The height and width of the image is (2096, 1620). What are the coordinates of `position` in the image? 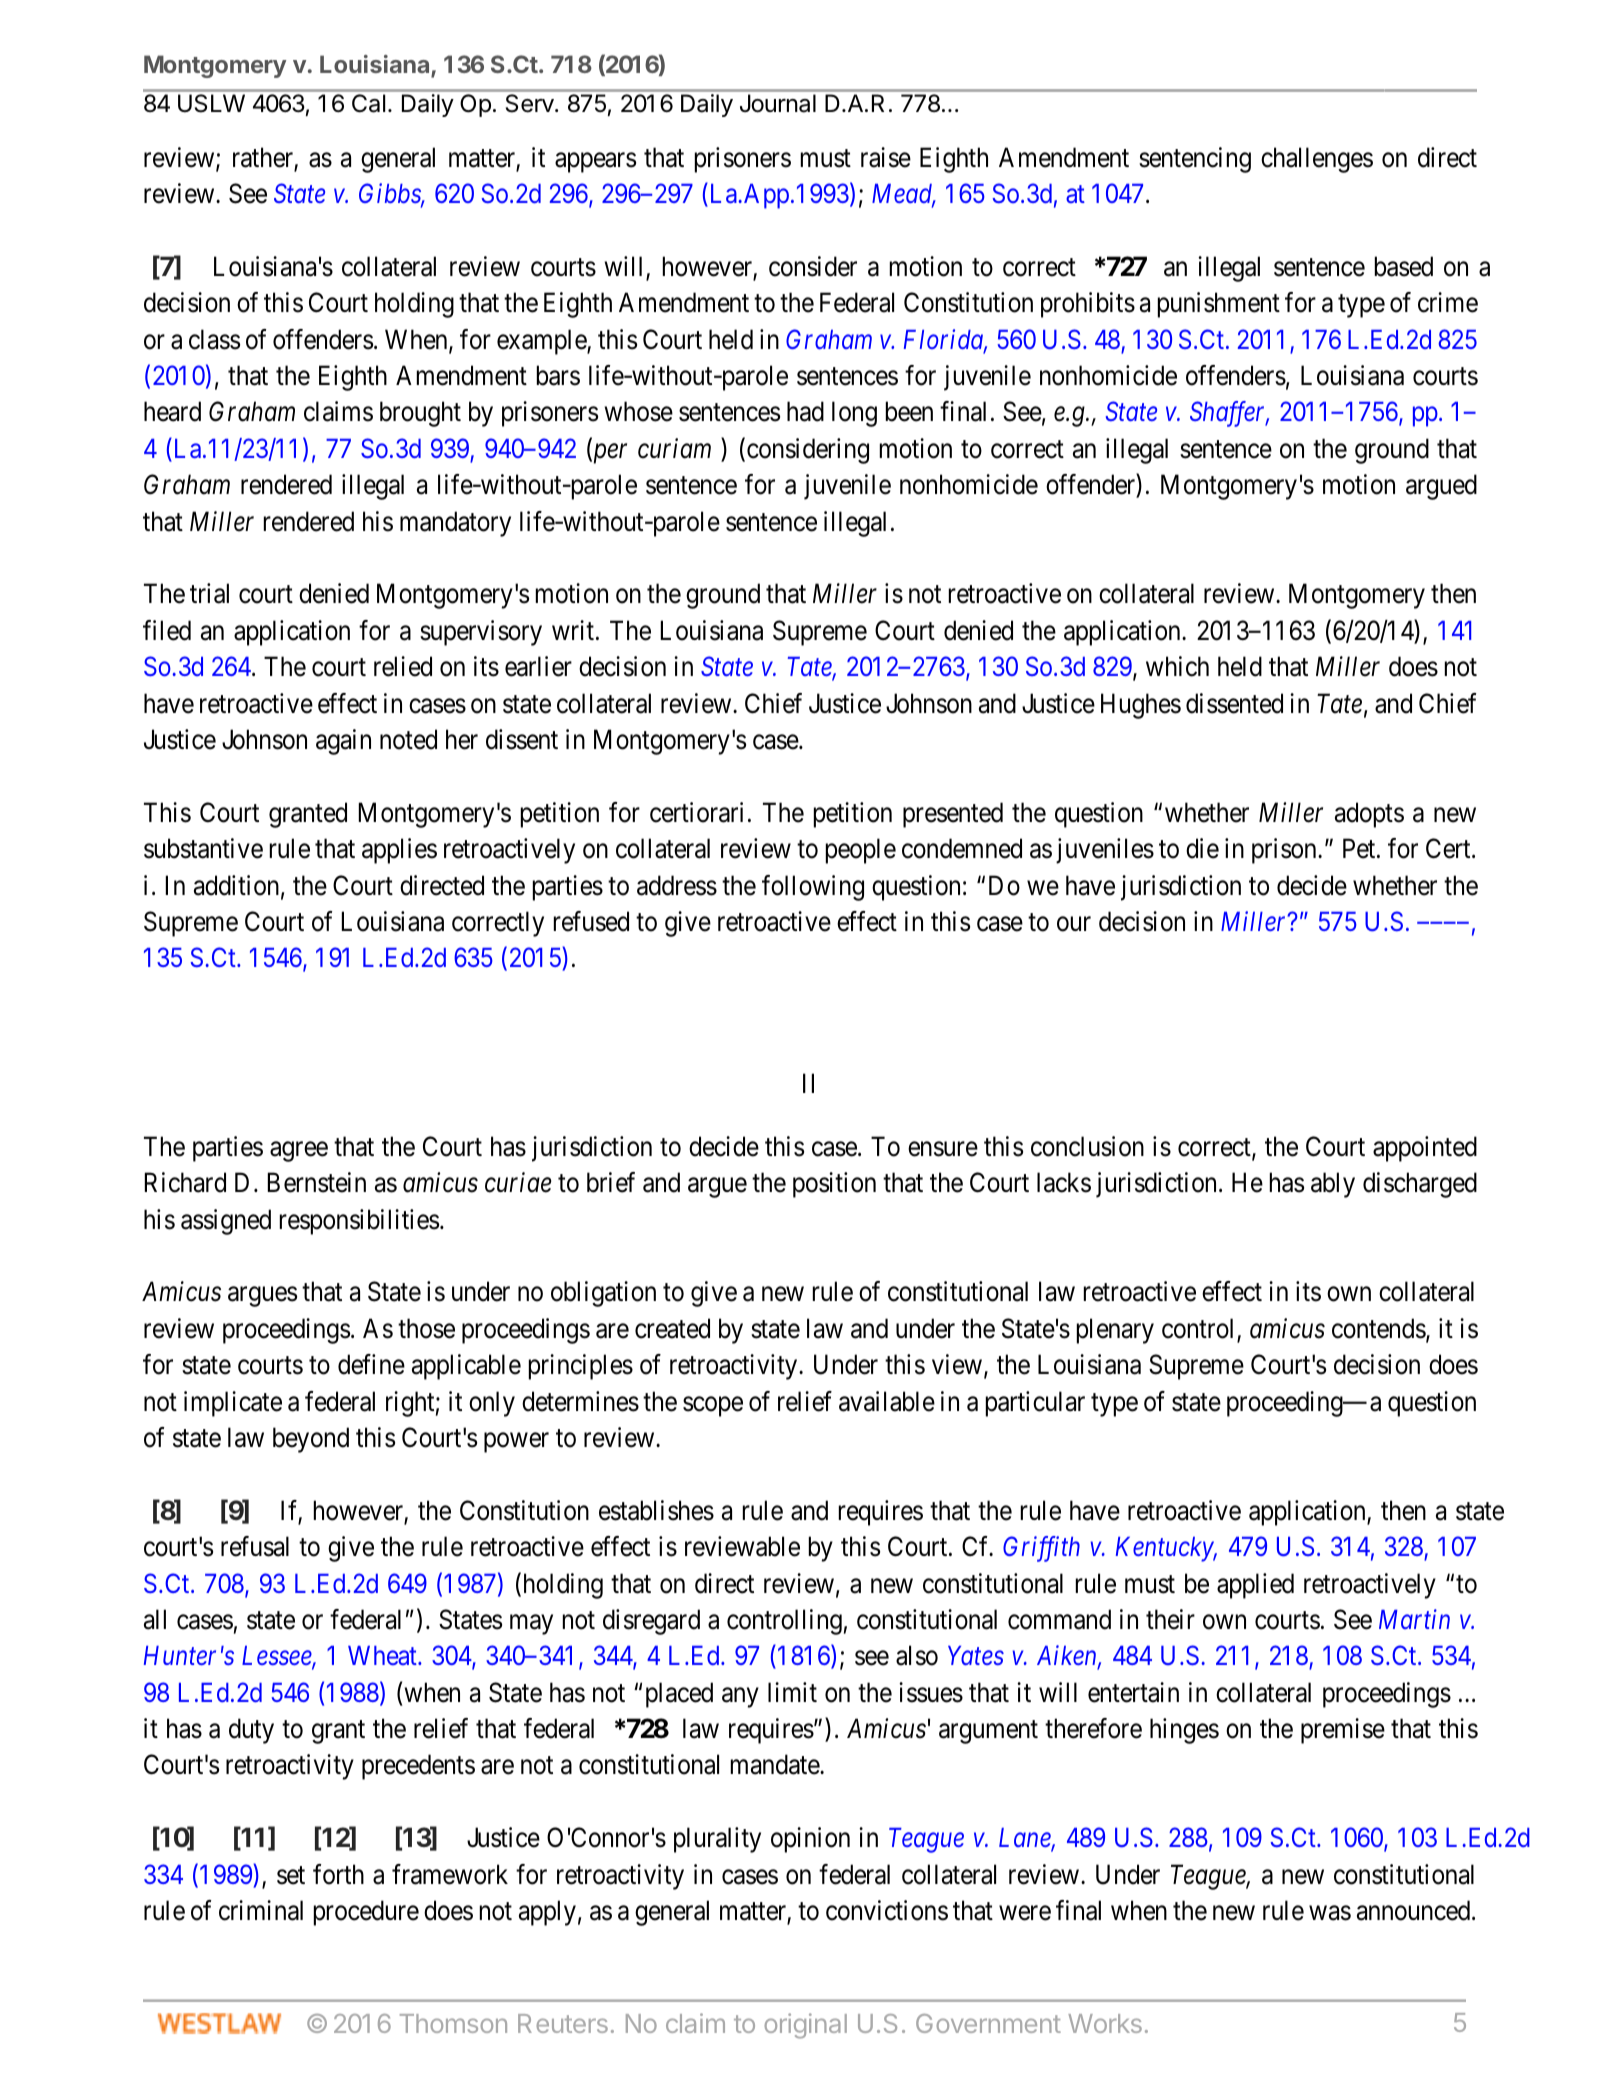 It's located at (834, 1185).
